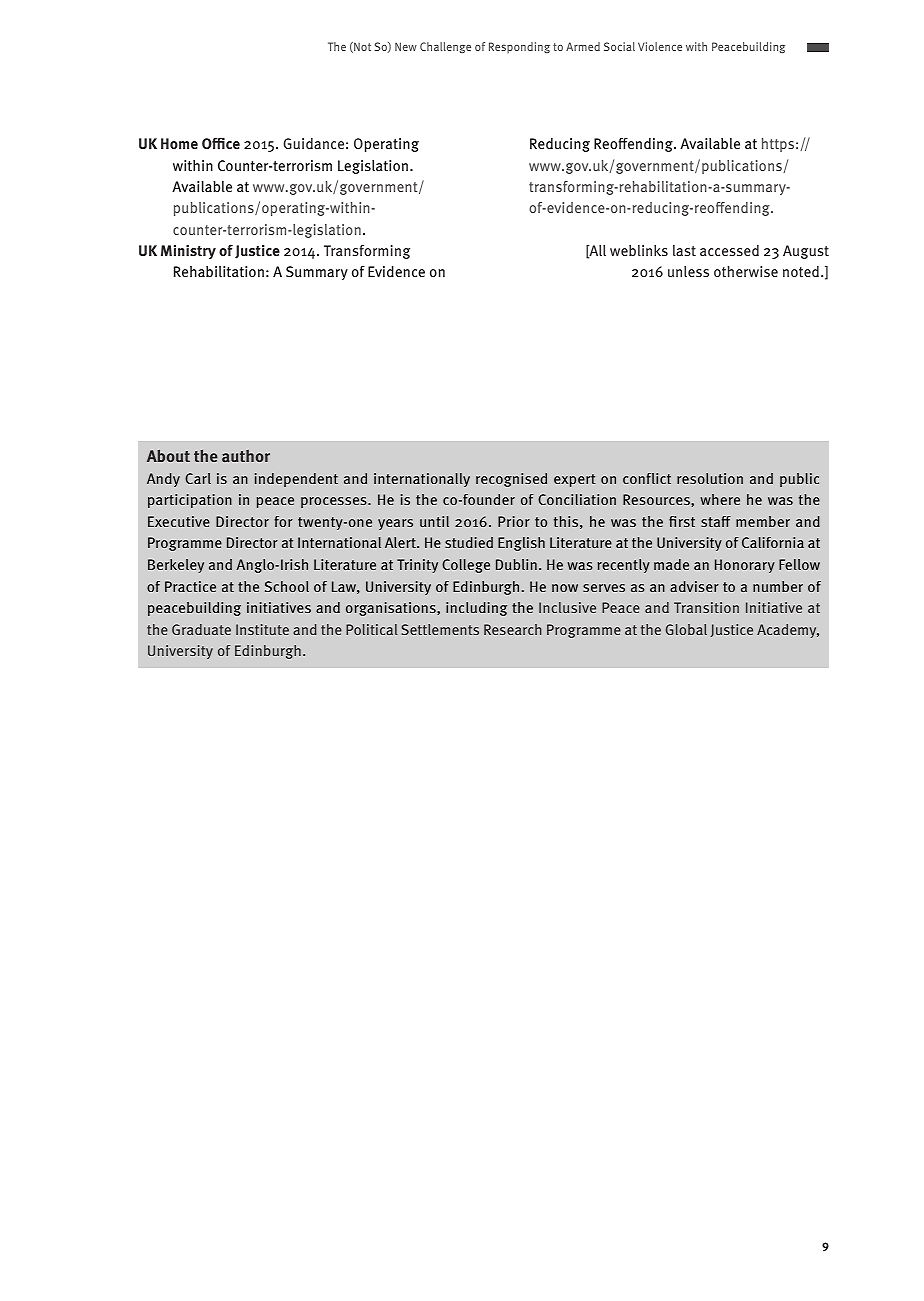 The image size is (924, 1301). What do you see at coordinates (660, 46) in the page?
I see `Violence` at bounding box center [660, 46].
